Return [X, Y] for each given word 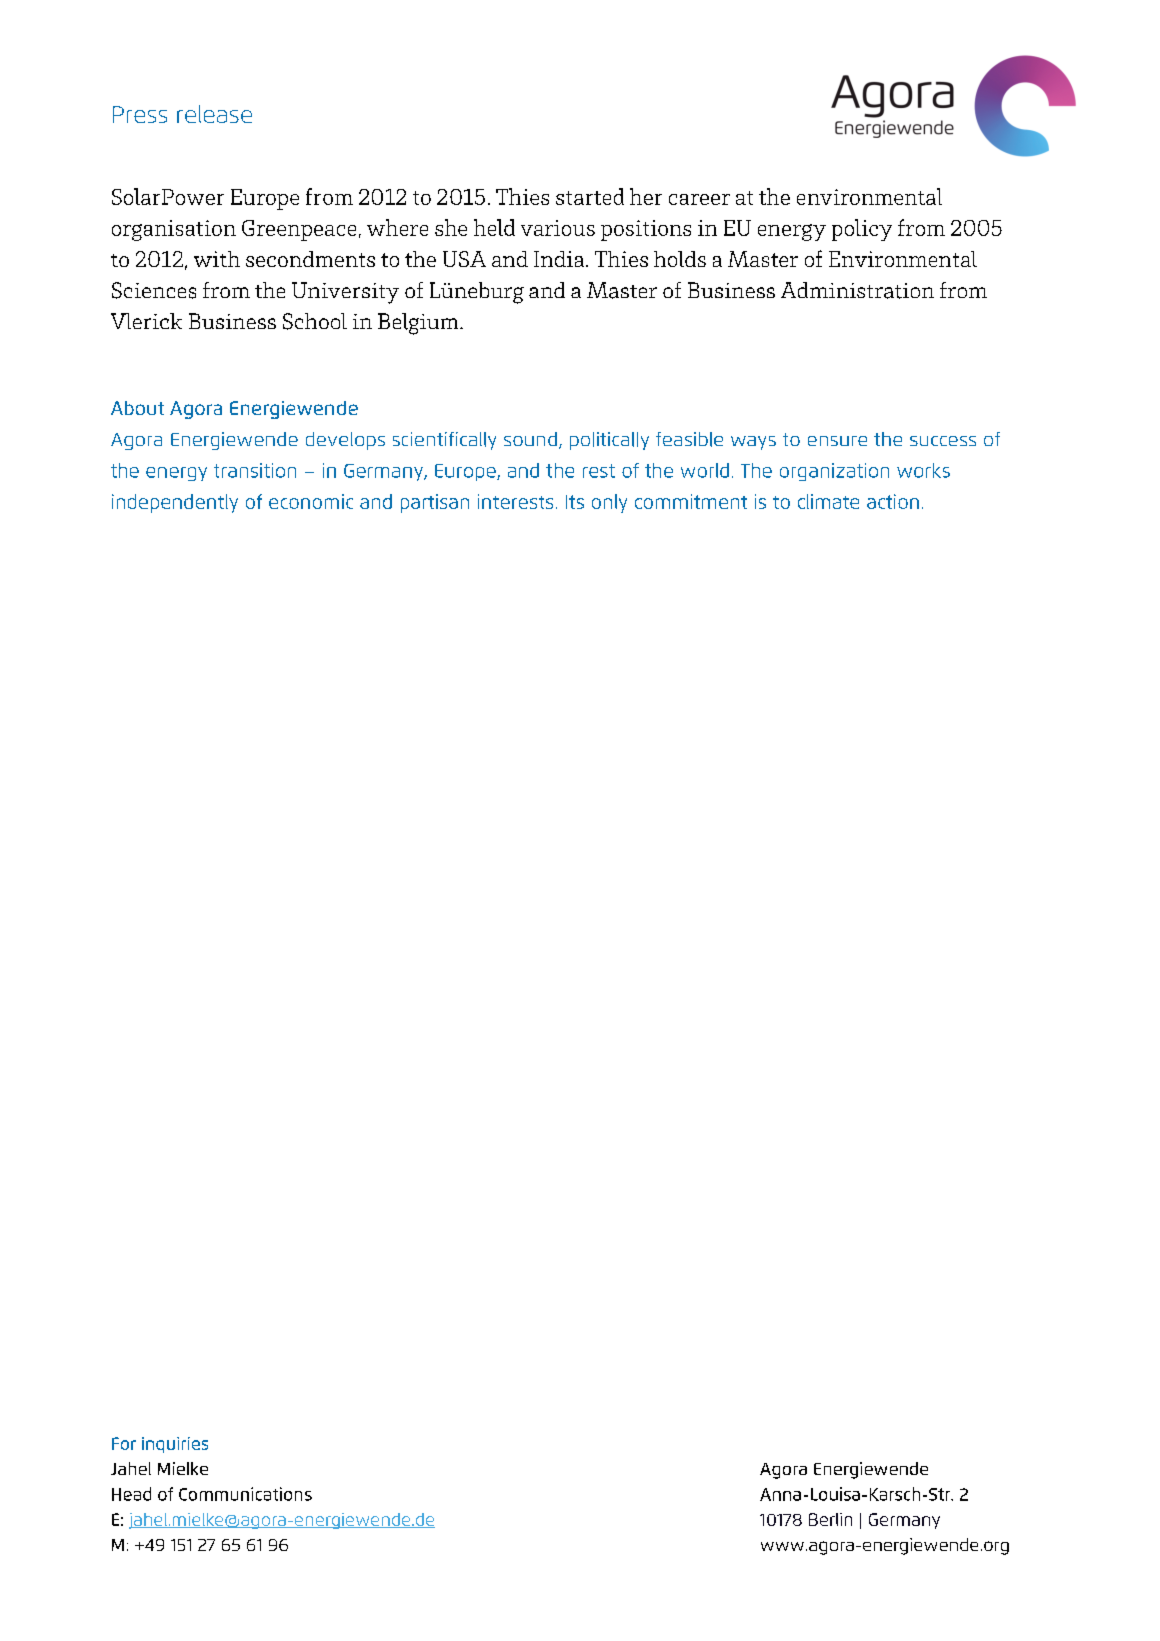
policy [862, 230]
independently [175, 503]
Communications [245, 1494]
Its [575, 502]
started [590, 196]
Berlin [830, 1519]
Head [131, 1494]
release [214, 114]
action [893, 501]
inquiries [175, 1445]
